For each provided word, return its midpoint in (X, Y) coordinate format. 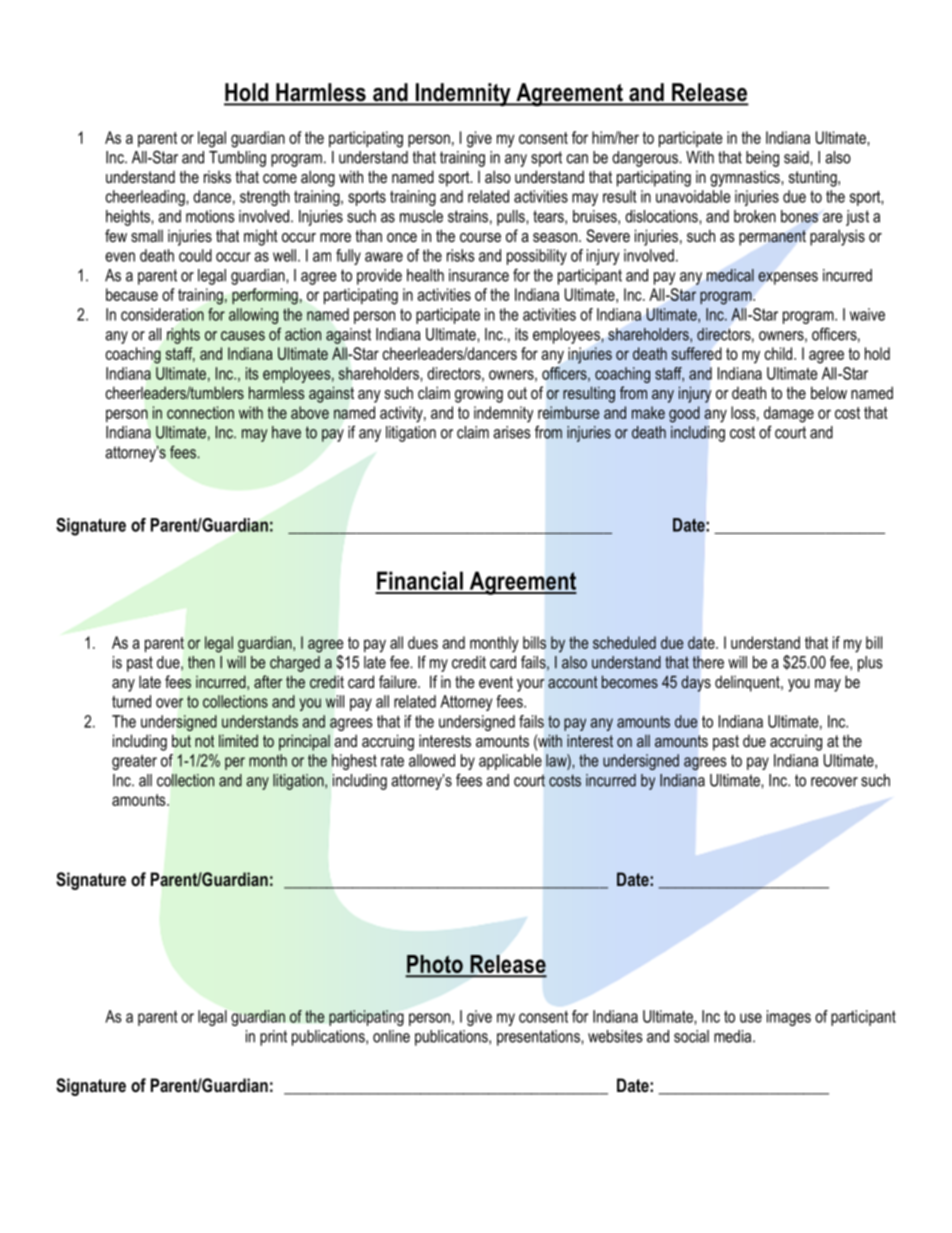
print (273, 1038)
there (708, 662)
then (201, 662)
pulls (512, 218)
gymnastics (746, 178)
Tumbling (237, 159)
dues (423, 642)
